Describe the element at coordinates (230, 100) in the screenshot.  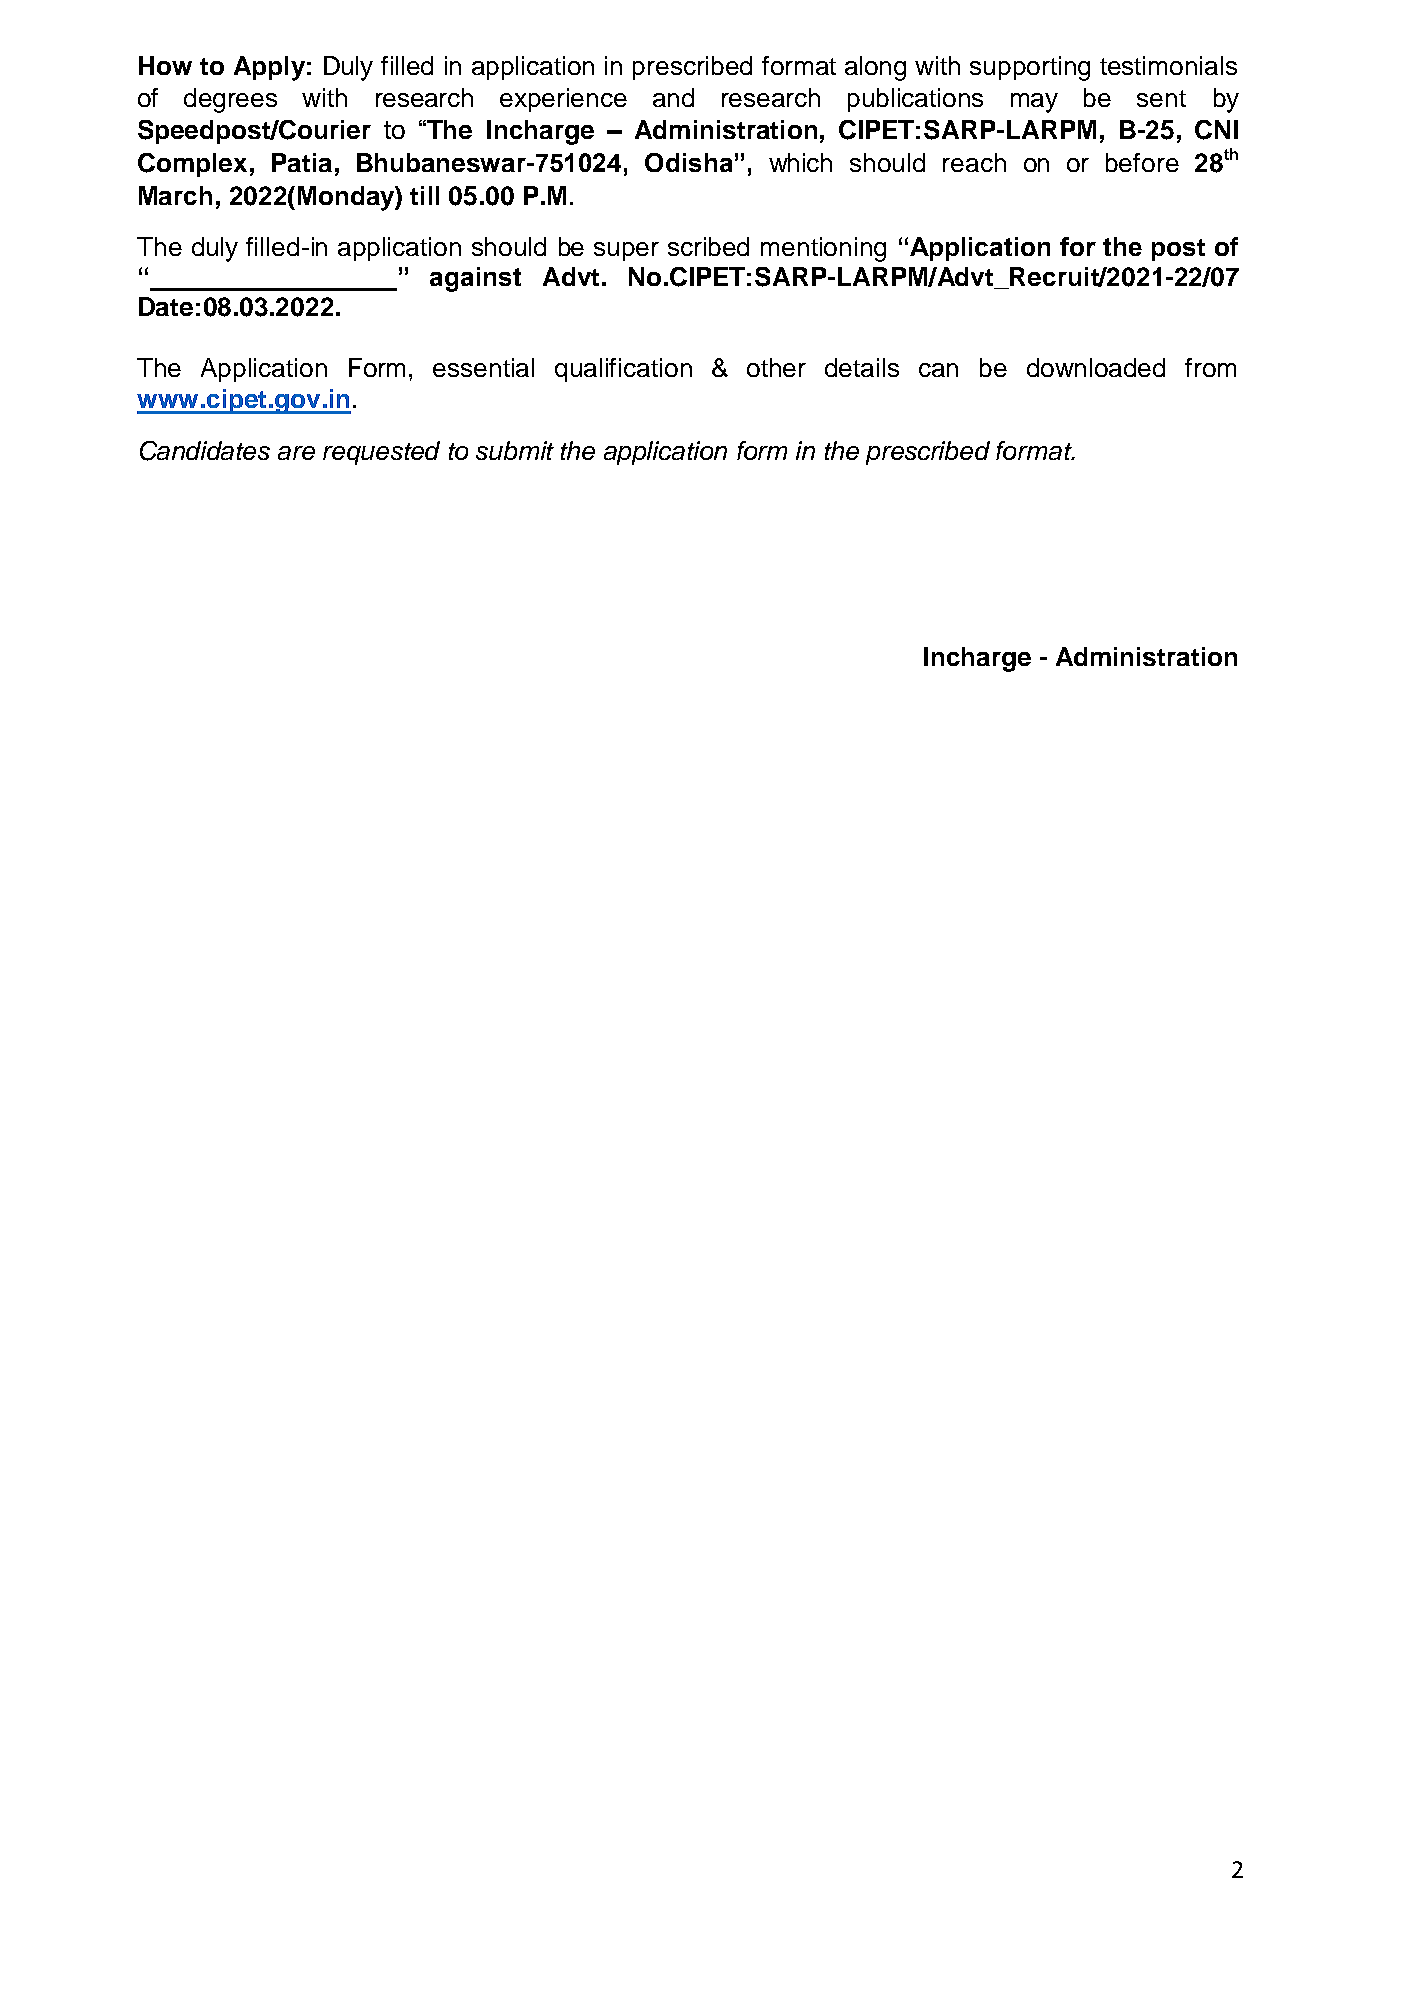
I see `degrees` at that location.
